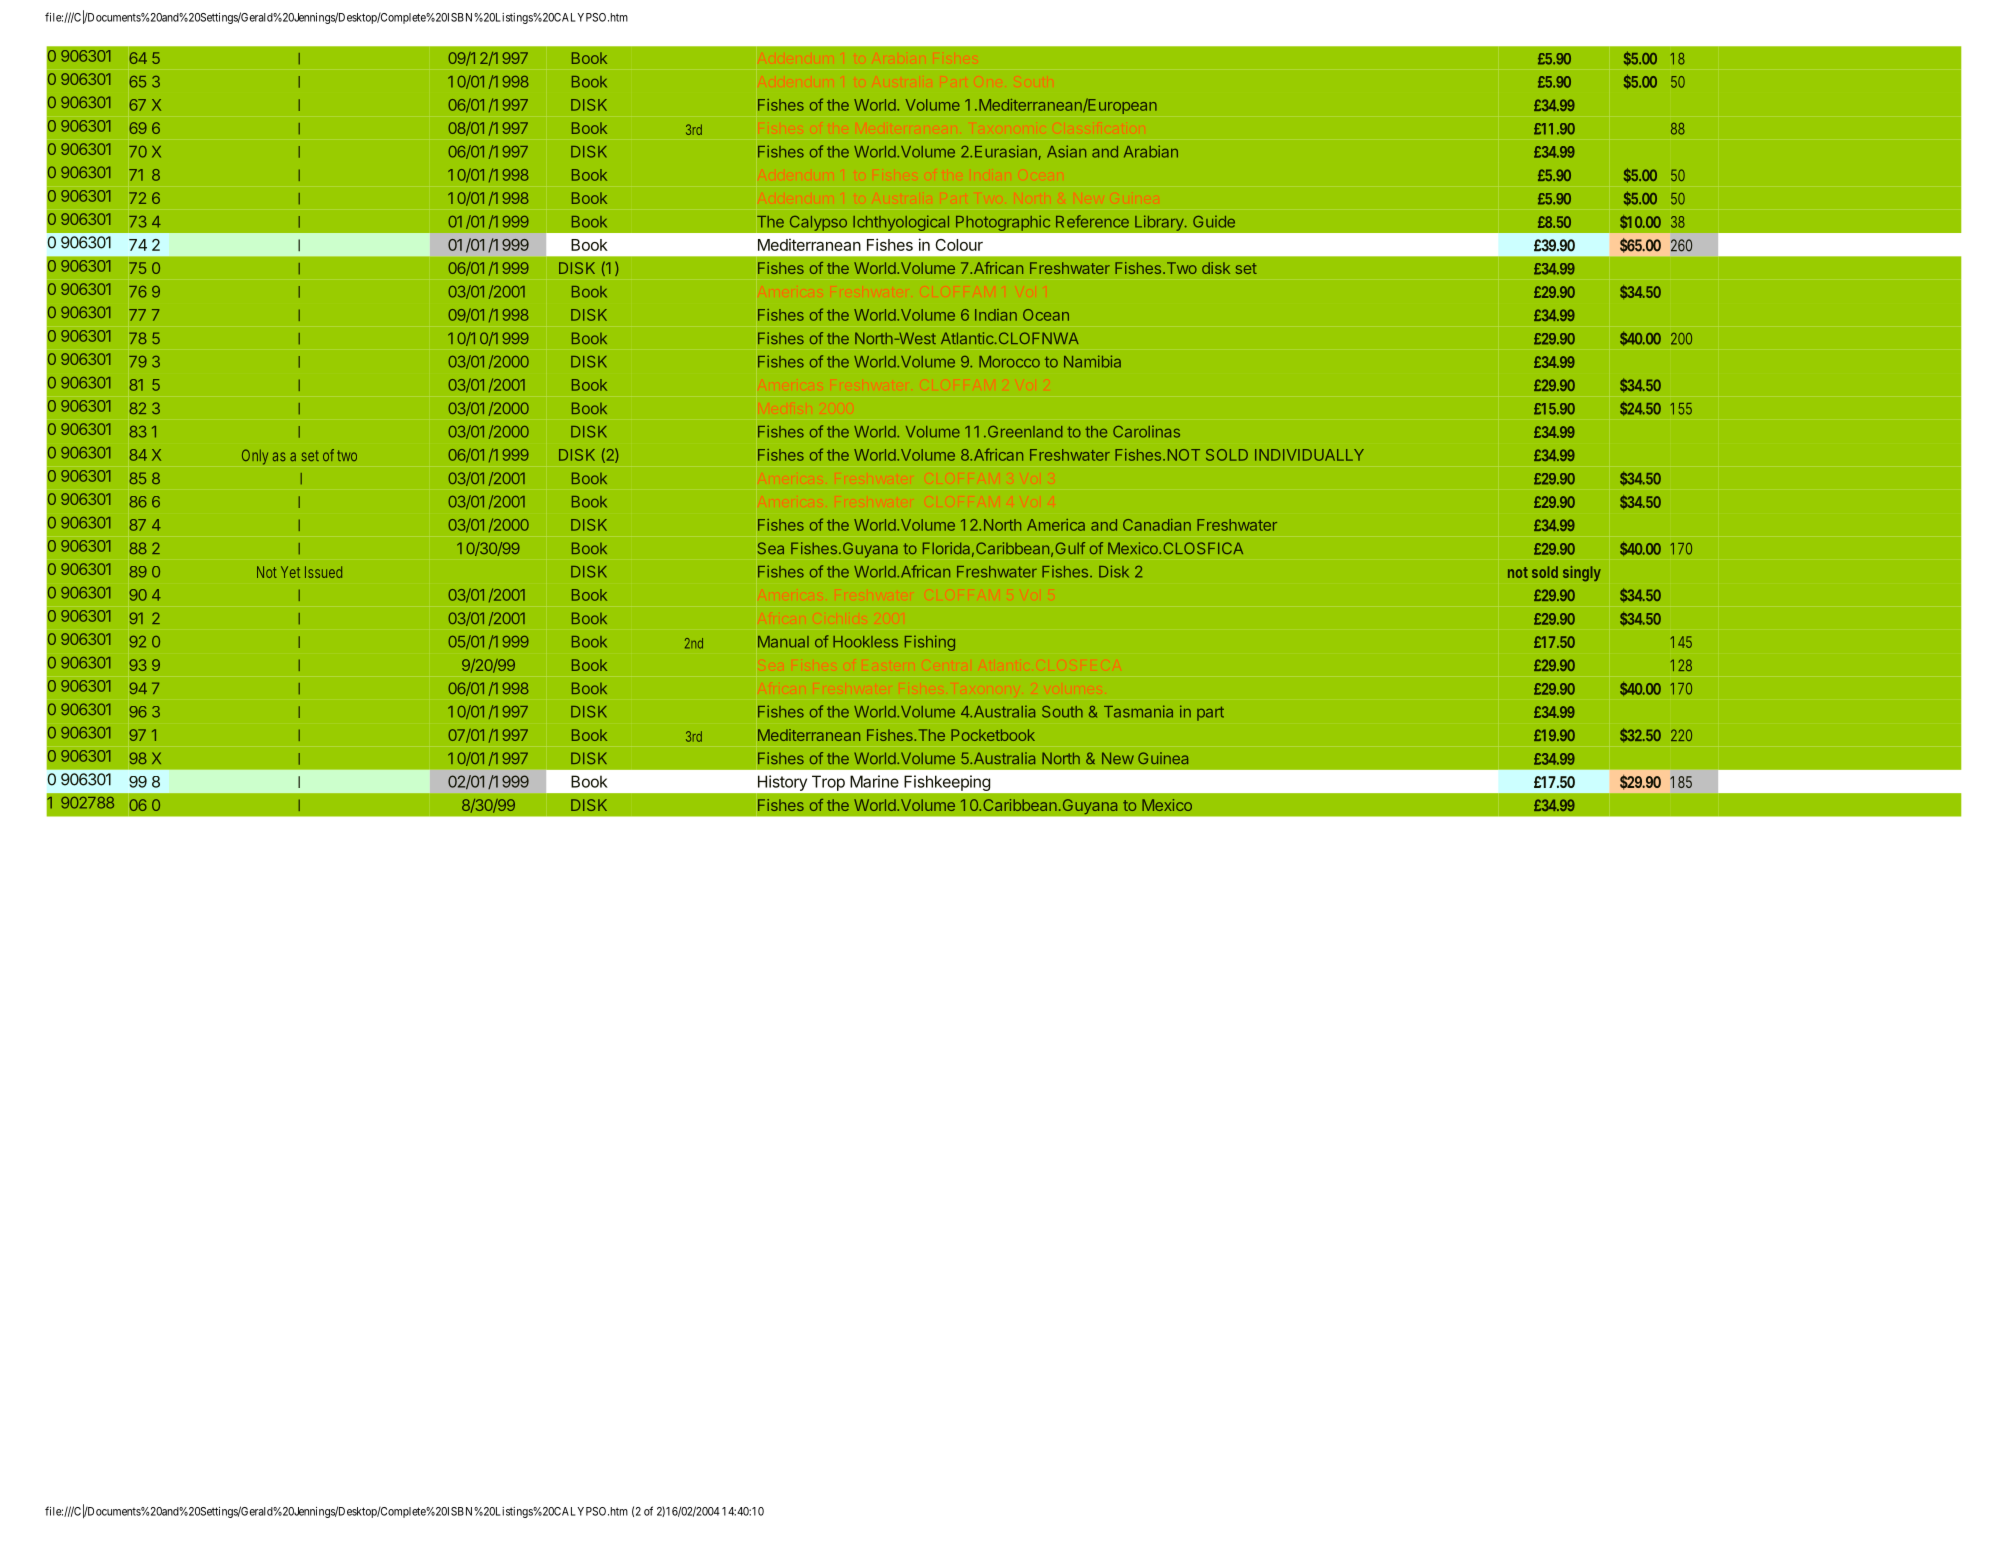 Image resolution: width=1995 pixels, height=1542 pixels. I want to click on INDIVIDUALLY, so click(1309, 455).
